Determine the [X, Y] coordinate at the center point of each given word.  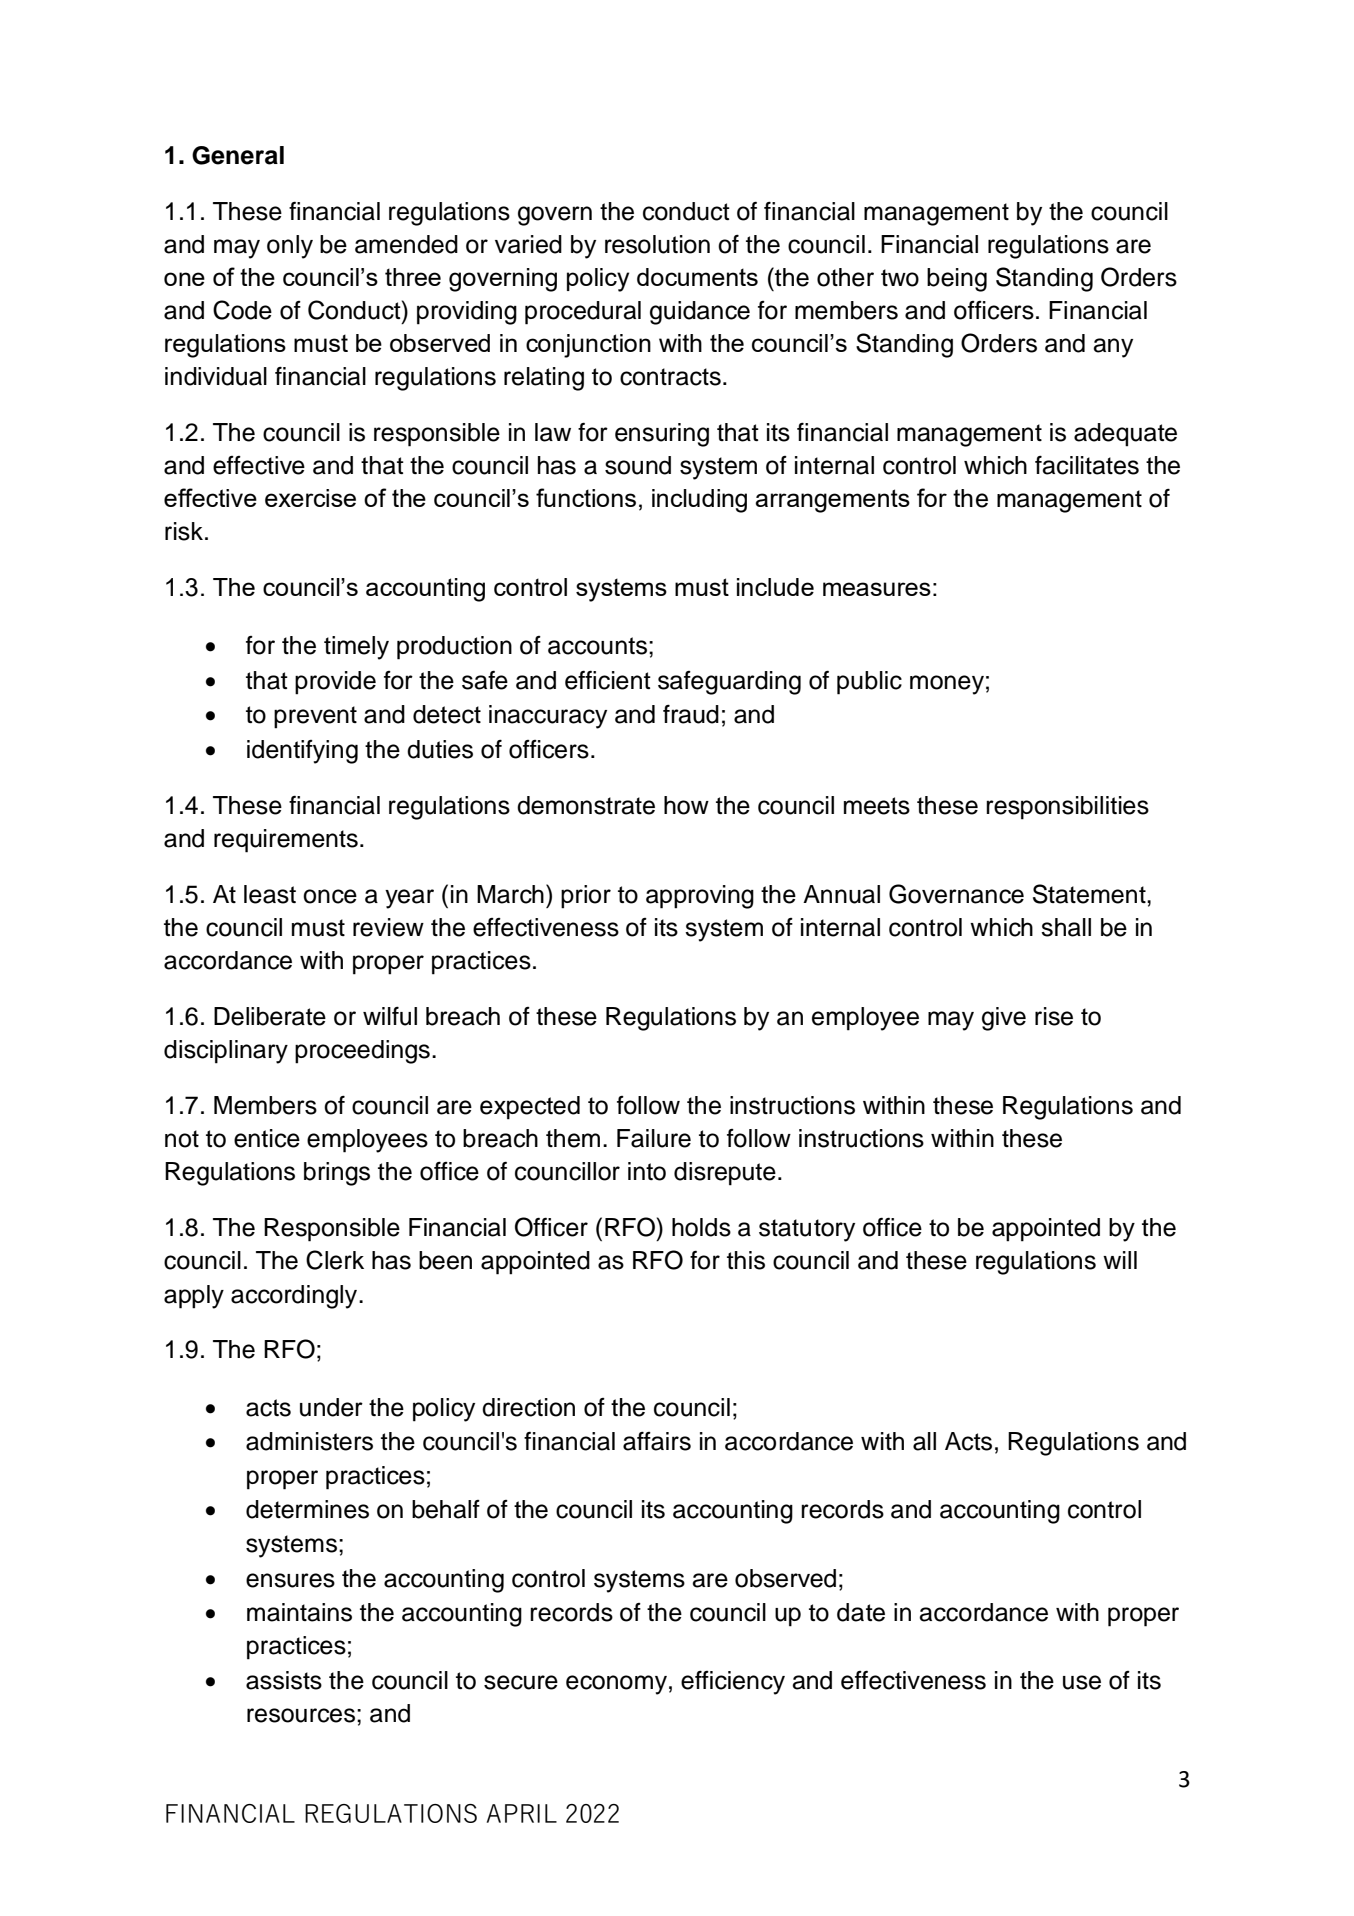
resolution [657, 244]
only [290, 247]
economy [616, 1685]
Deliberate [270, 1016]
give [1004, 1019]
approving [700, 897]
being [957, 280]
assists [284, 1680]
